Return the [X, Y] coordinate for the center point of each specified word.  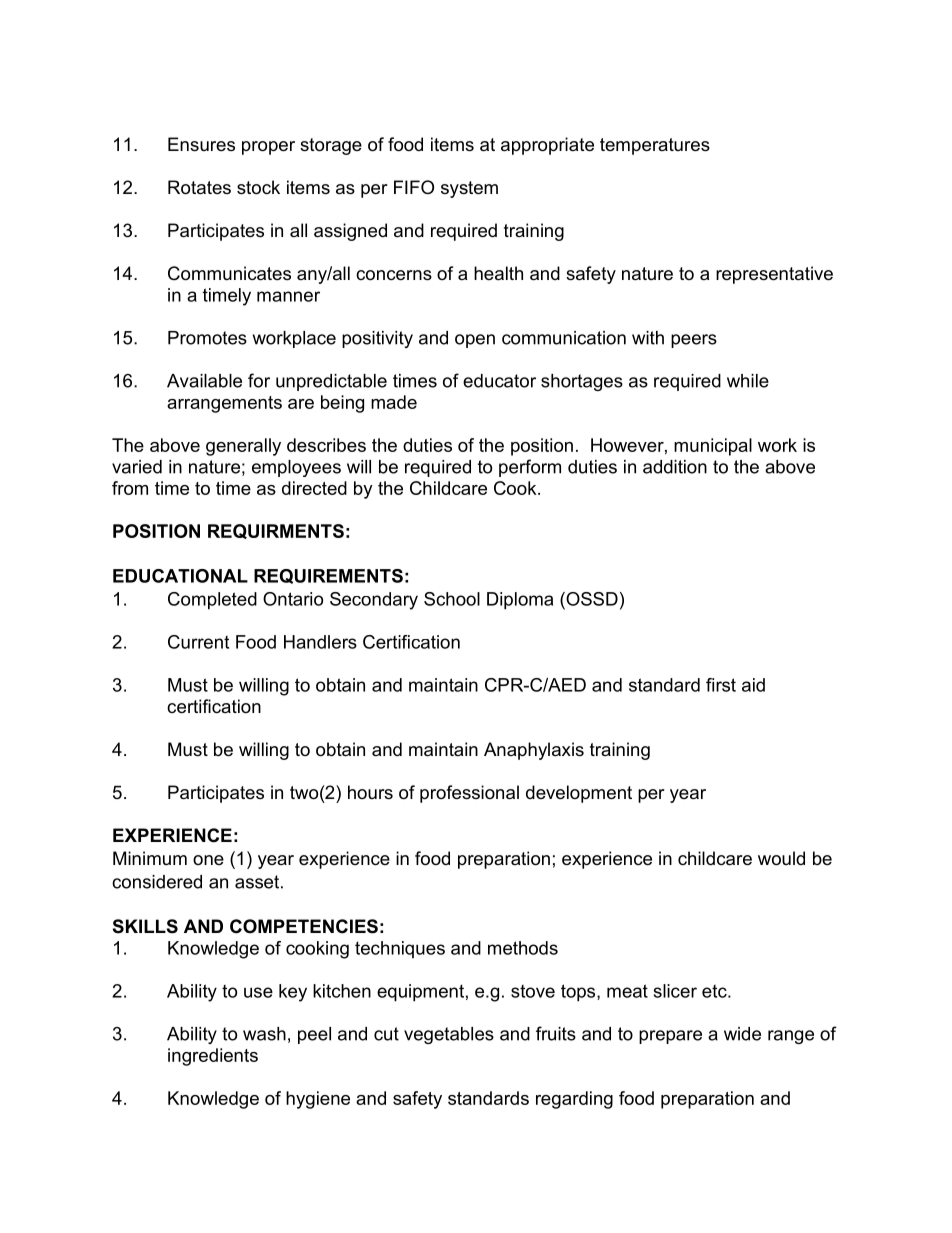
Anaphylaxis [534, 751]
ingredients [213, 1057]
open [475, 341]
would [781, 858]
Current [198, 642]
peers [694, 341]
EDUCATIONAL [180, 576]
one [208, 860]
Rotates [199, 187]
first [721, 685]
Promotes [207, 338]
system [469, 189]
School [452, 599]
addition [675, 467]
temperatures [655, 146]
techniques [400, 949]
